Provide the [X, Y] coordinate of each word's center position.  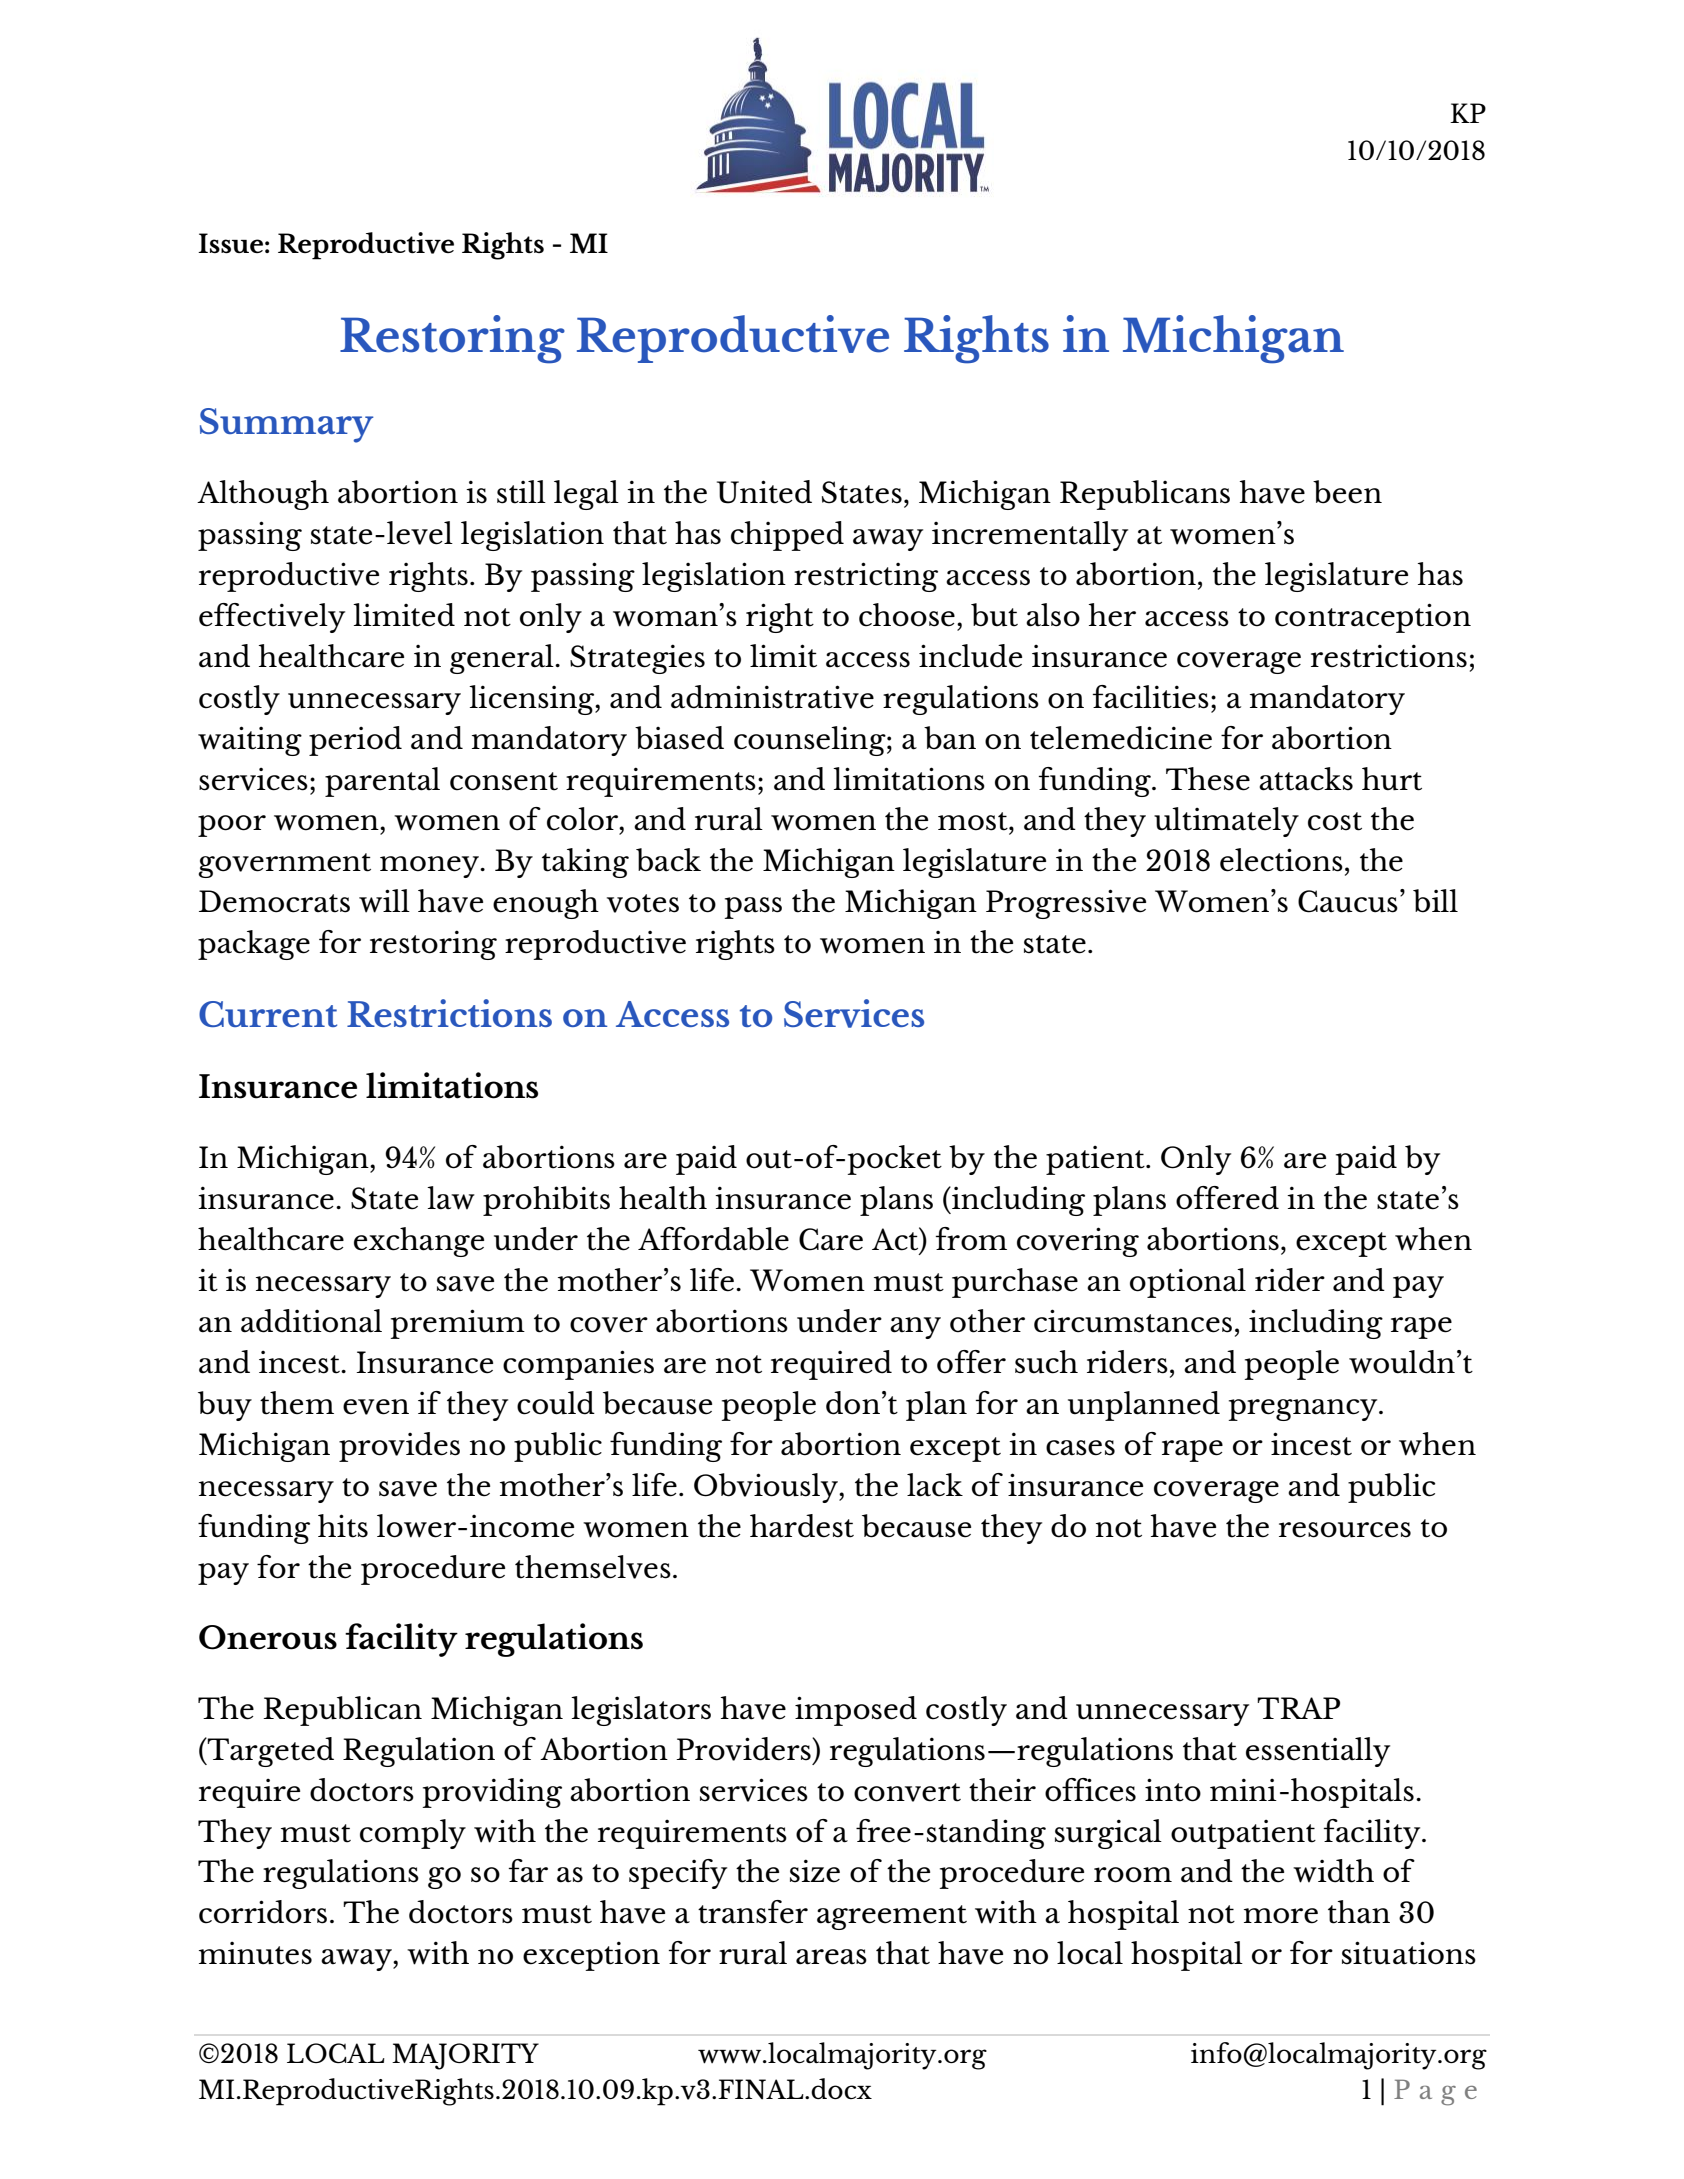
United [764, 492]
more [1281, 1916]
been [1347, 492]
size [815, 1871]
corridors [263, 1912]
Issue [230, 243]
